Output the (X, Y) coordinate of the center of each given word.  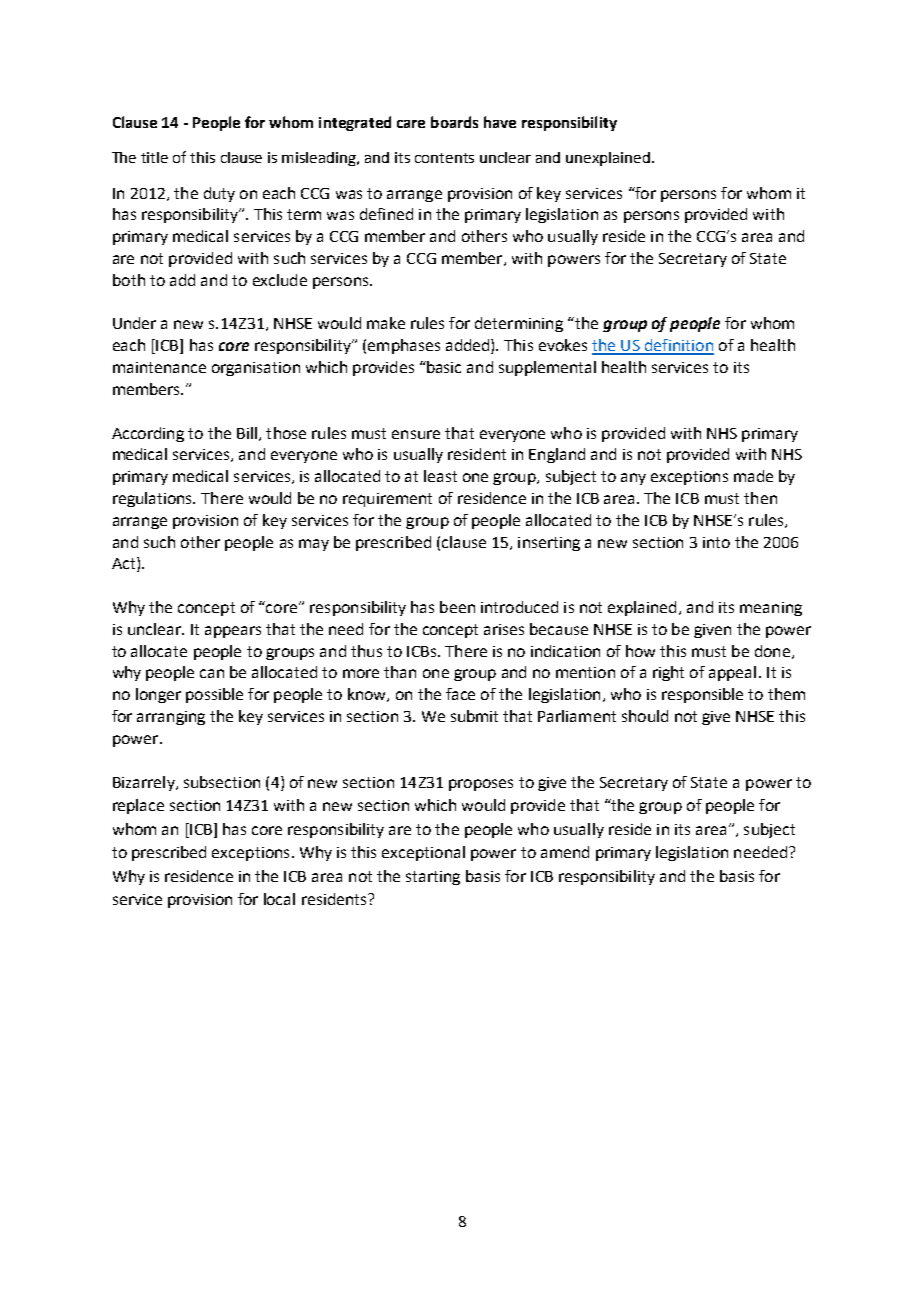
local (279, 899)
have (500, 122)
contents (444, 158)
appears (233, 632)
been (457, 607)
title (154, 157)
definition (678, 346)
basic (443, 367)
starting (433, 878)
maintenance (159, 367)
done (772, 651)
